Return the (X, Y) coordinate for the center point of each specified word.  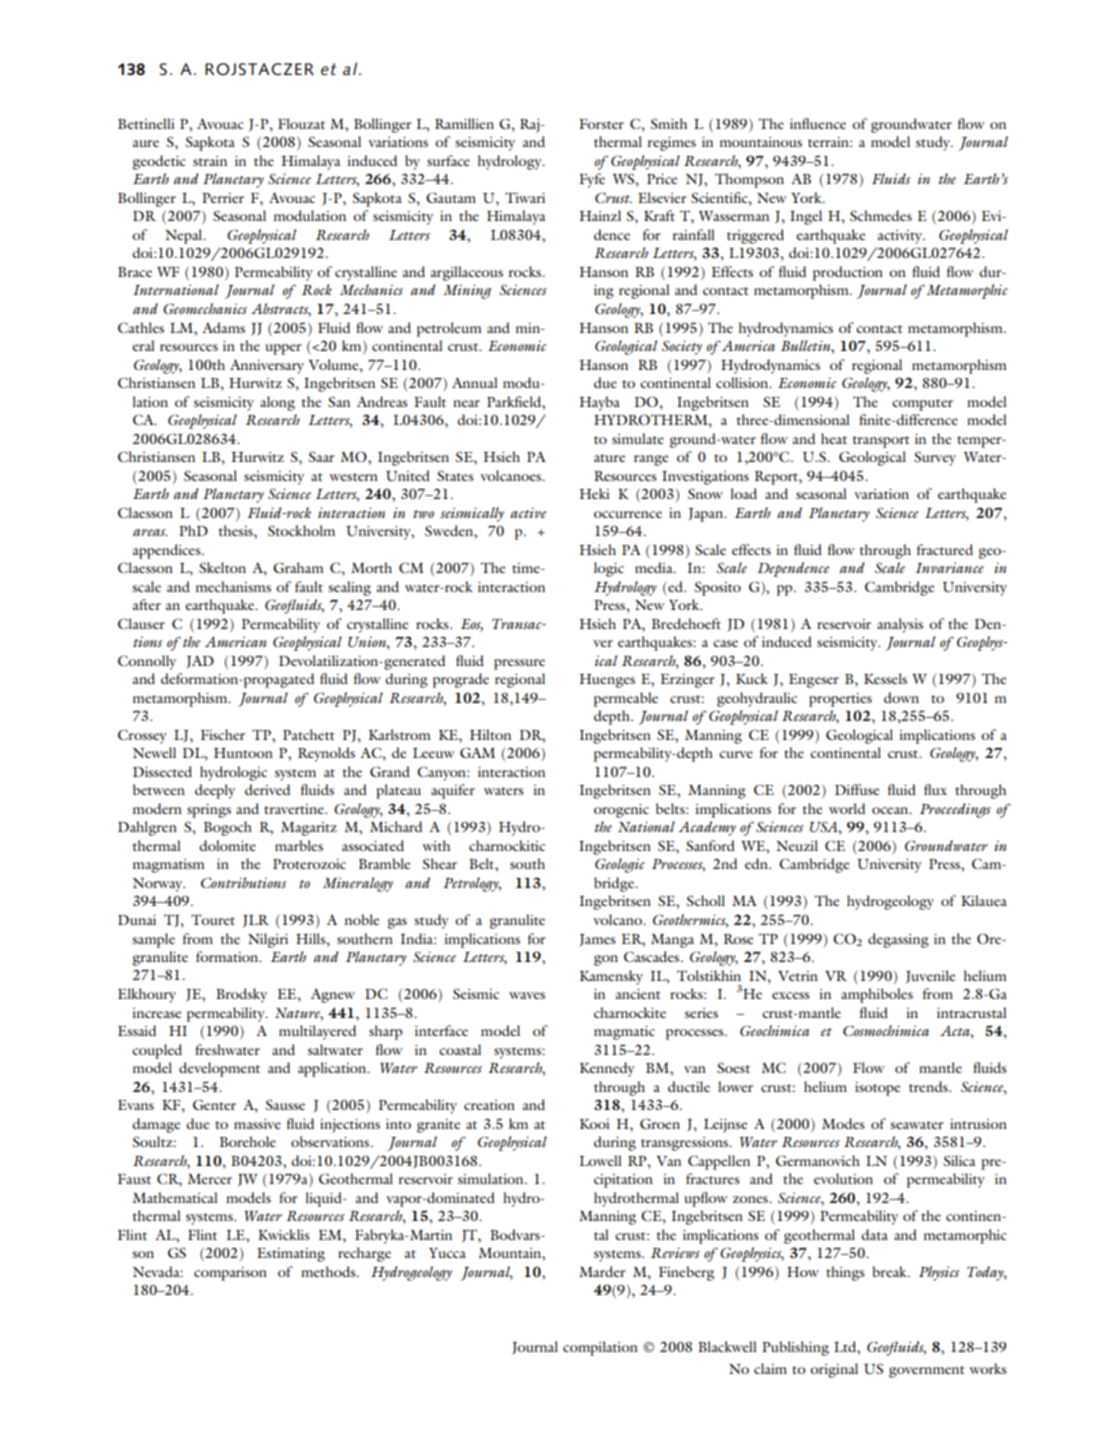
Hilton (490, 734)
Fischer (223, 734)
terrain (829, 142)
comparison (230, 1274)
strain (210, 161)
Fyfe (592, 180)
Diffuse (857, 789)
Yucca (447, 1253)
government (927, 1372)
